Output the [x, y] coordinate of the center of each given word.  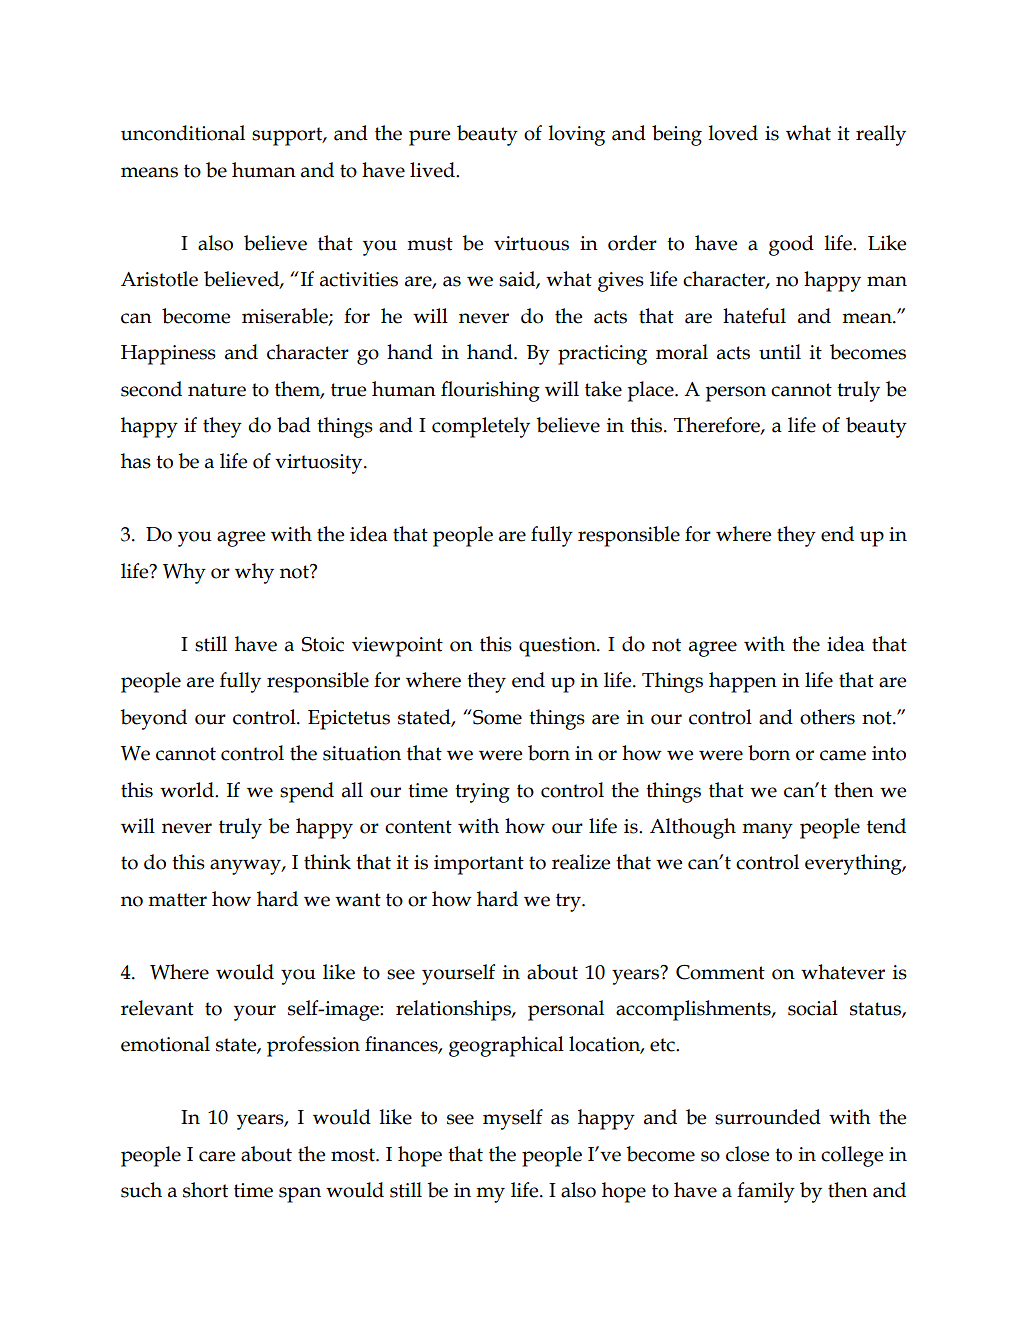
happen [743, 682]
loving [577, 135]
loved [733, 133]
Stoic [323, 644]
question [558, 647]
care [217, 1156]
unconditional [183, 133]
